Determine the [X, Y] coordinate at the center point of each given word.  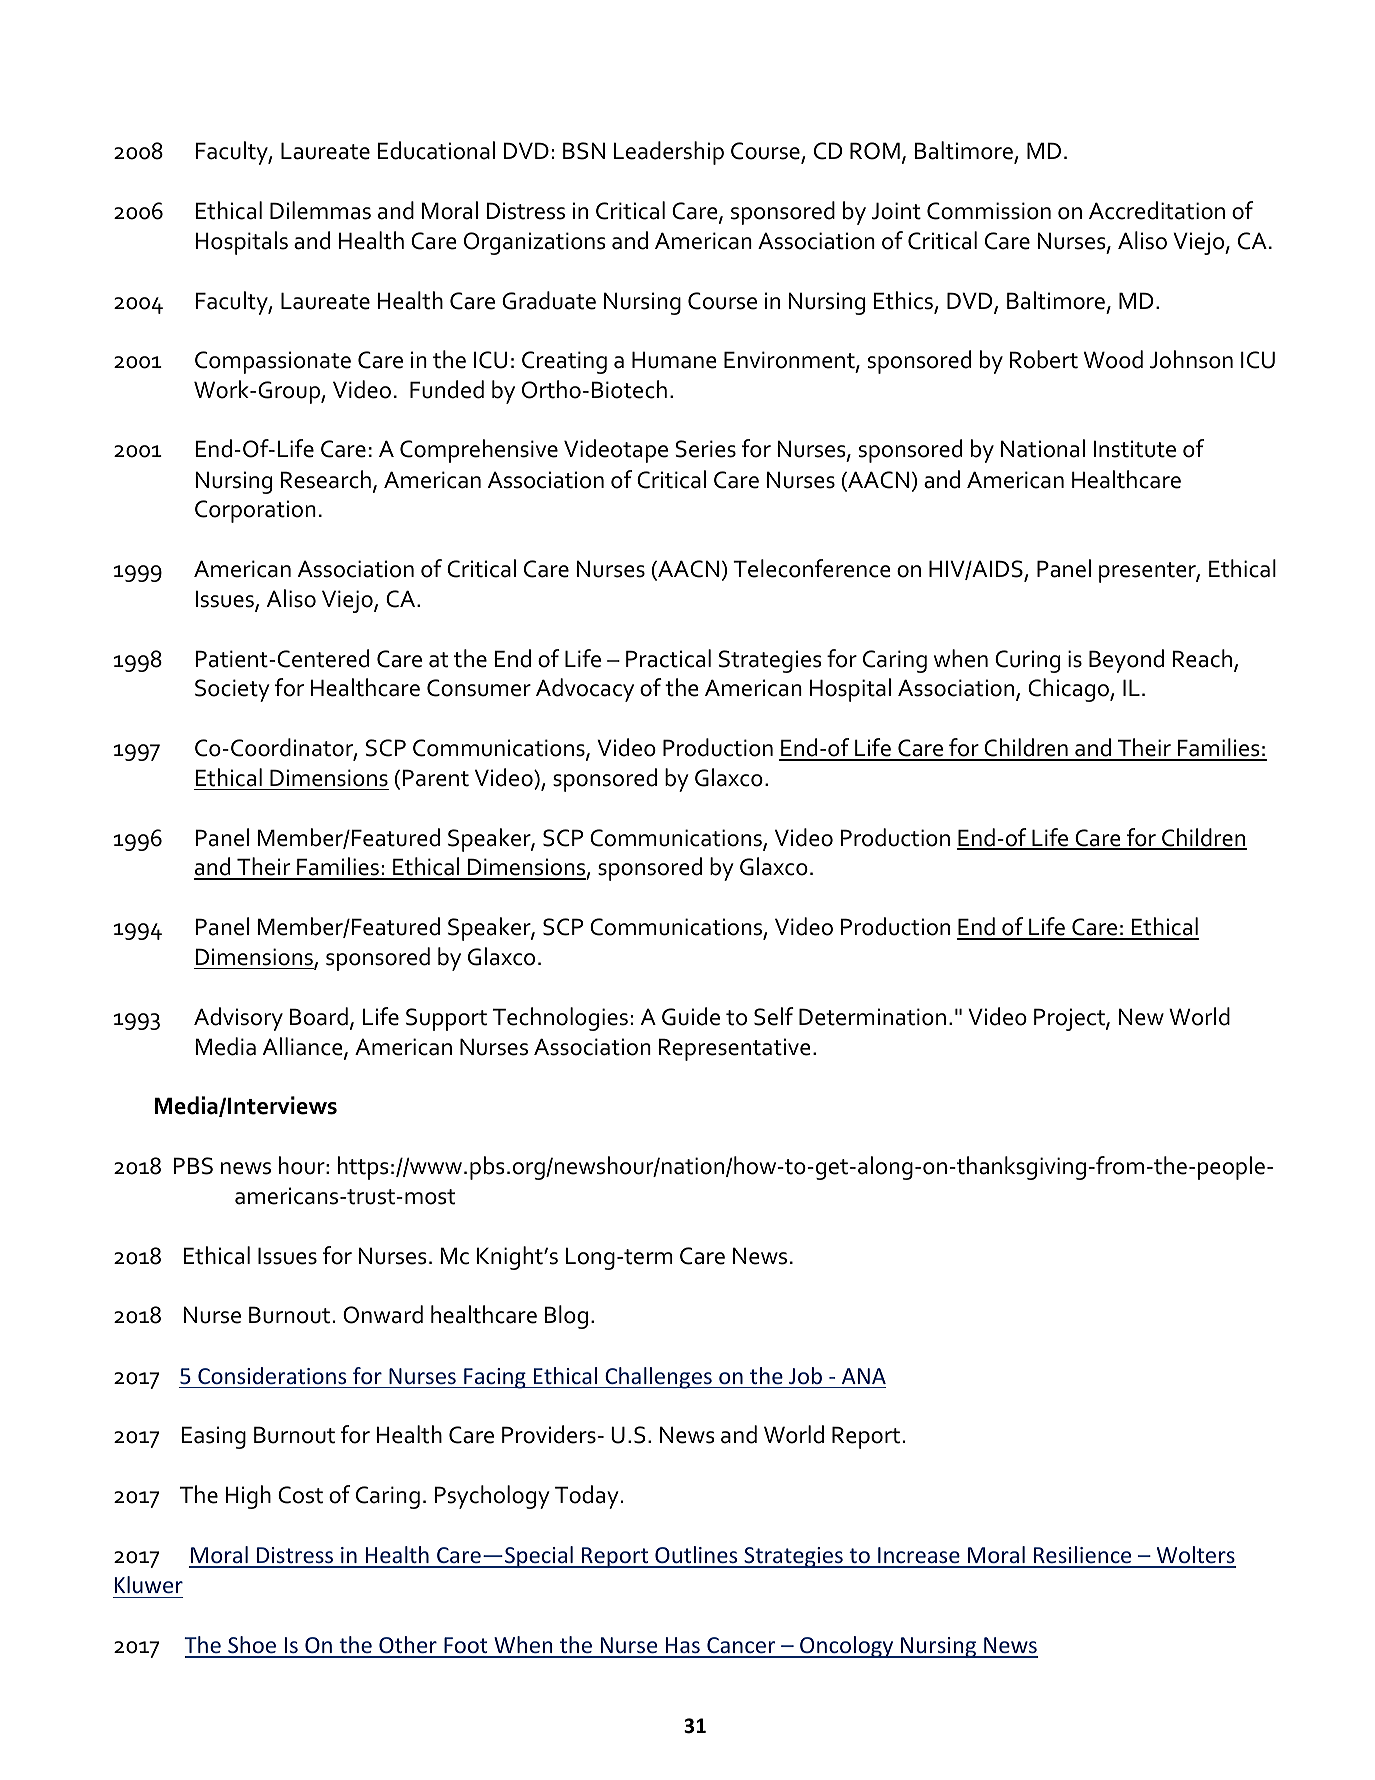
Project [1070, 1019]
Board [319, 1016]
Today [587, 1497]
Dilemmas [320, 210]
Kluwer [149, 1584]
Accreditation [1157, 210]
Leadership [669, 153]
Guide [691, 1016]
